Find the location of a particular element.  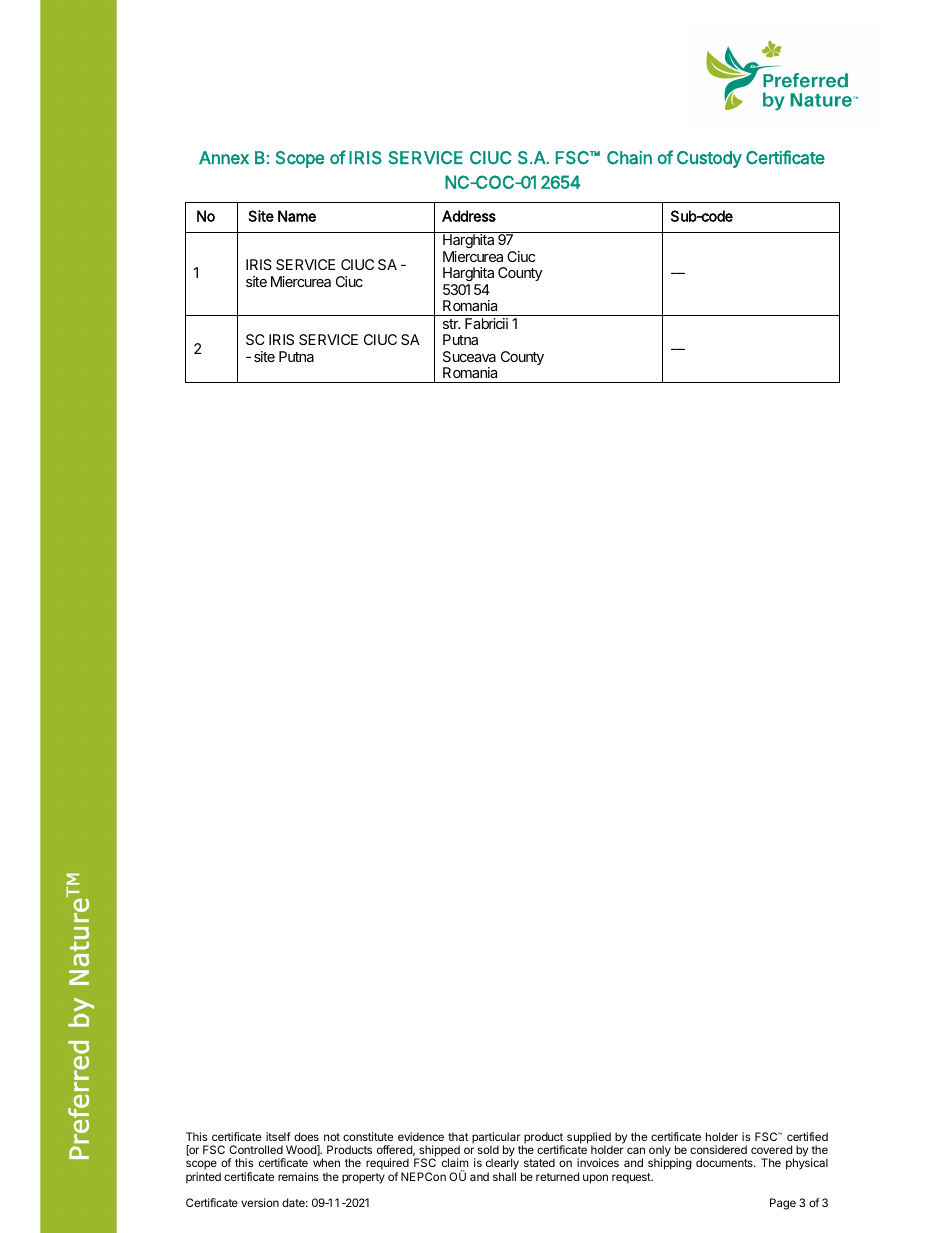

str is located at coordinates (451, 324).
